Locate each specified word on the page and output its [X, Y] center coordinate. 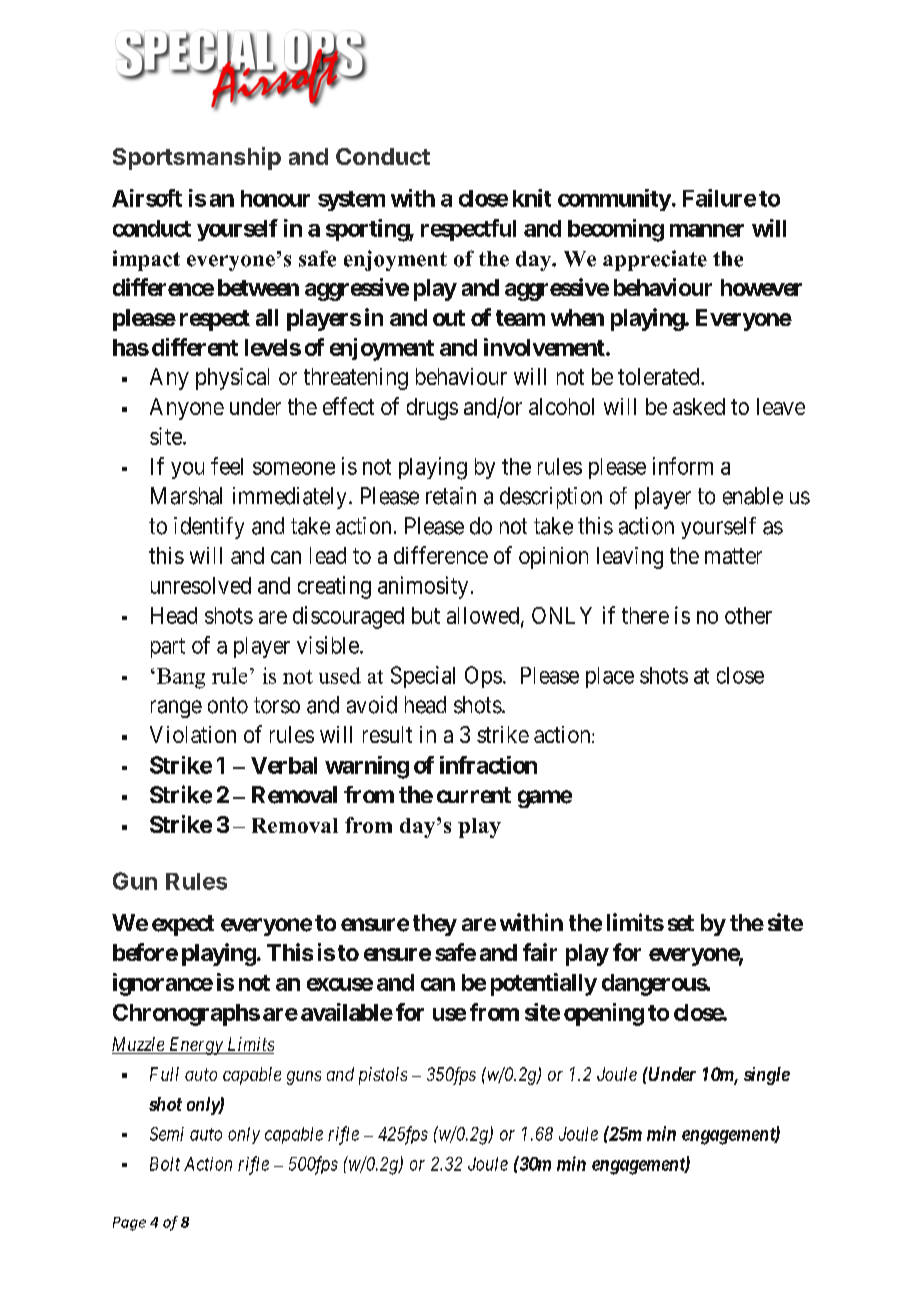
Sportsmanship [197, 158]
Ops [483, 677]
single [767, 1076]
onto [228, 705]
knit [532, 198]
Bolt [165, 1164]
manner [707, 230]
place [610, 677]
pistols [383, 1076]
